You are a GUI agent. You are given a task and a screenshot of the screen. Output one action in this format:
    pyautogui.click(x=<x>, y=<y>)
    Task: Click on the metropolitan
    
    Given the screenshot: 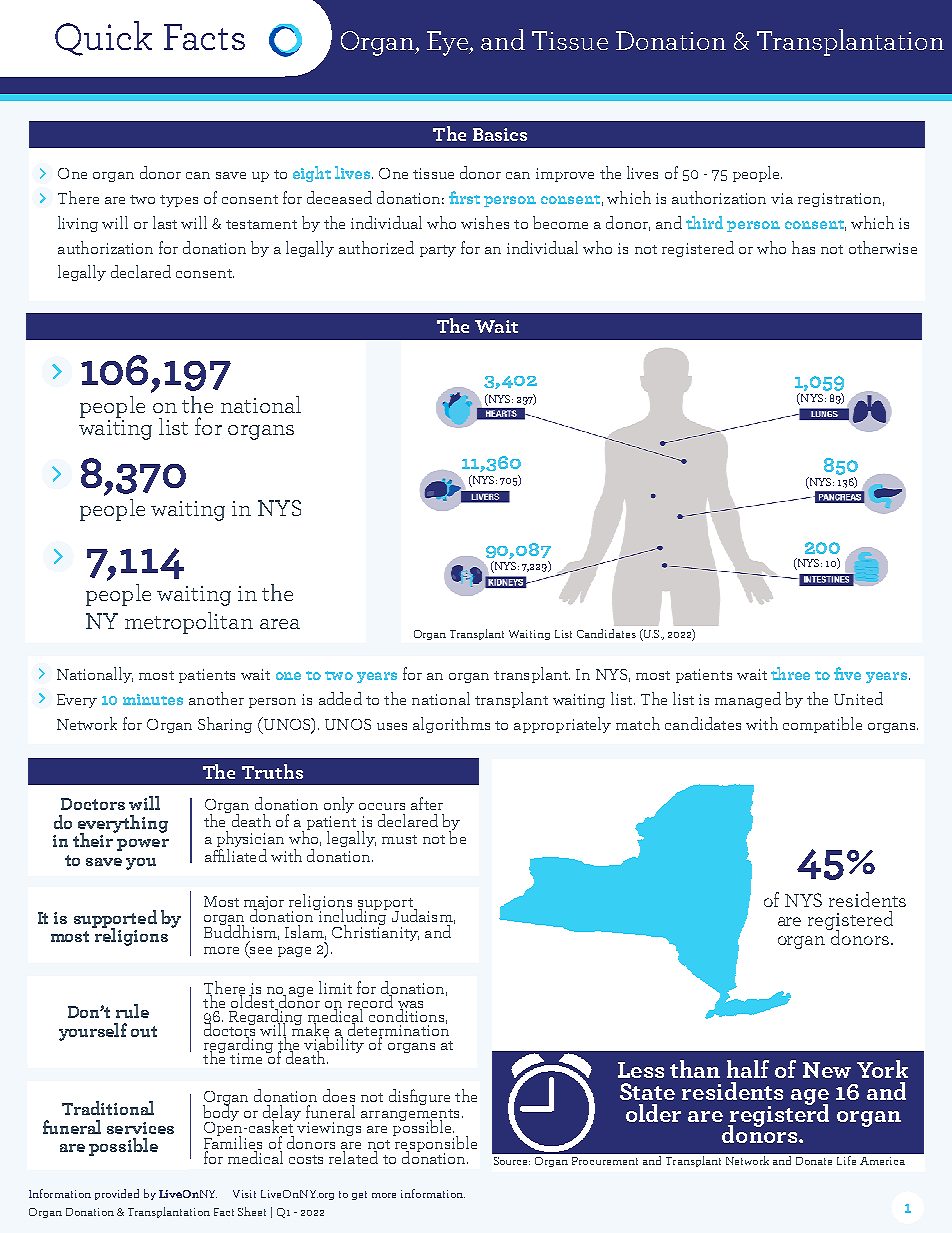 What is the action you would take?
    pyautogui.click(x=189, y=623)
